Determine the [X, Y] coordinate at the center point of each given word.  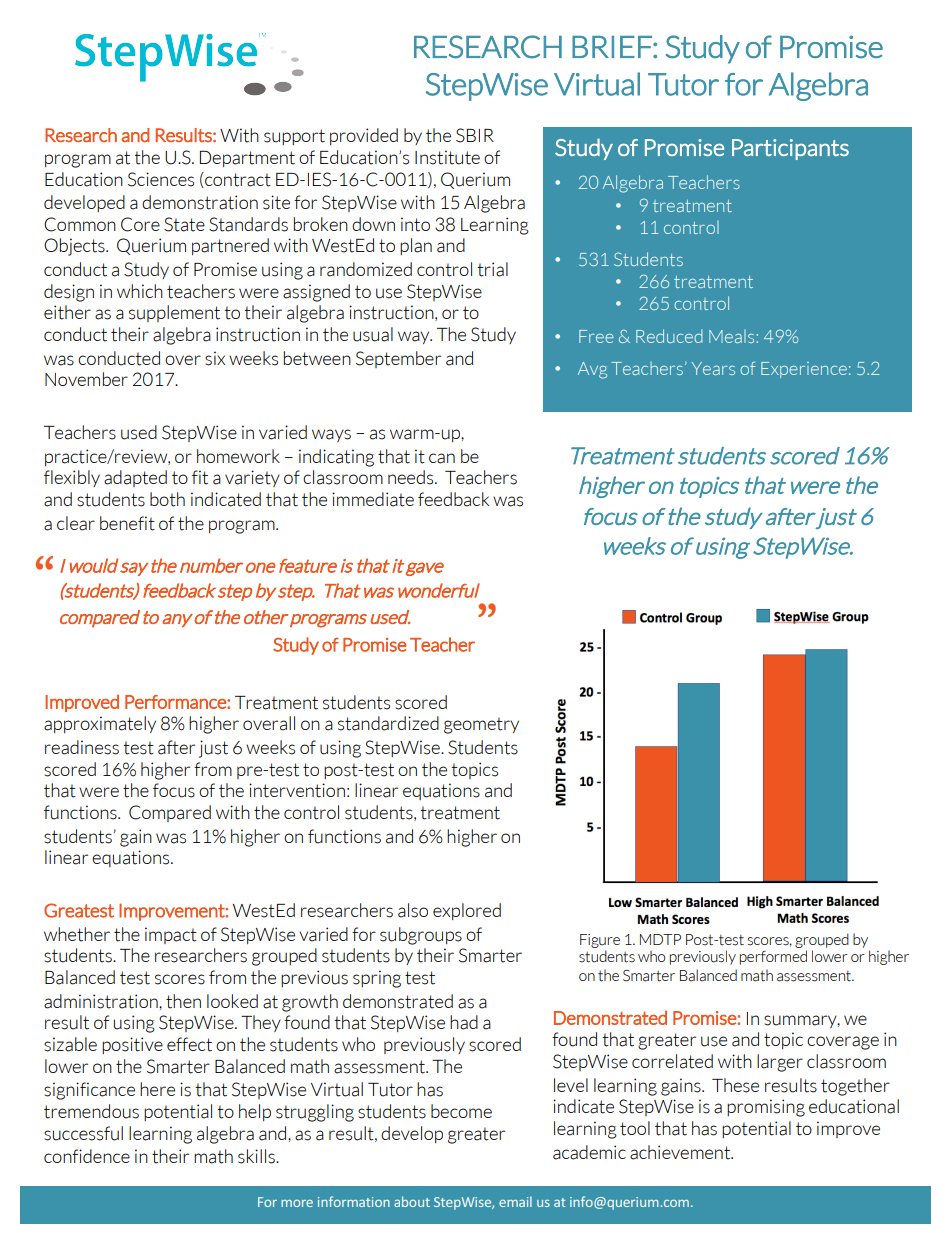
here [157, 1089]
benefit [127, 523]
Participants [790, 149]
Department [247, 159]
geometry [481, 725]
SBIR [475, 135]
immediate [373, 499]
